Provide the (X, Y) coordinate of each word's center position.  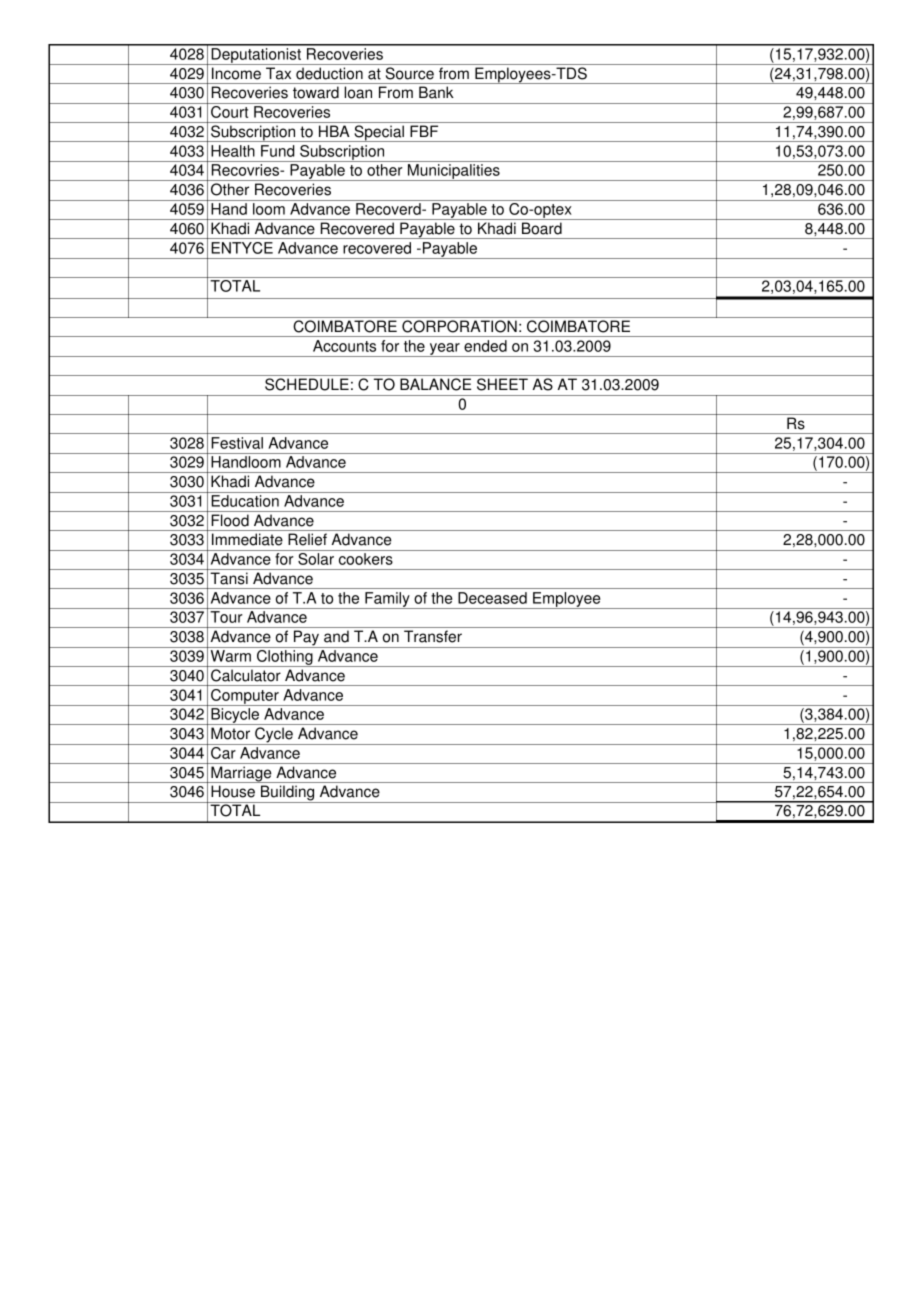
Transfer (433, 636)
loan (358, 92)
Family (387, 600)
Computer (245, 697)
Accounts (344, 346)
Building (288, 794)
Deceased (492, 598)
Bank (436, 92)
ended (485, 346)
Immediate (247, 539)
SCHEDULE (307, 384)
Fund (278, 151)
